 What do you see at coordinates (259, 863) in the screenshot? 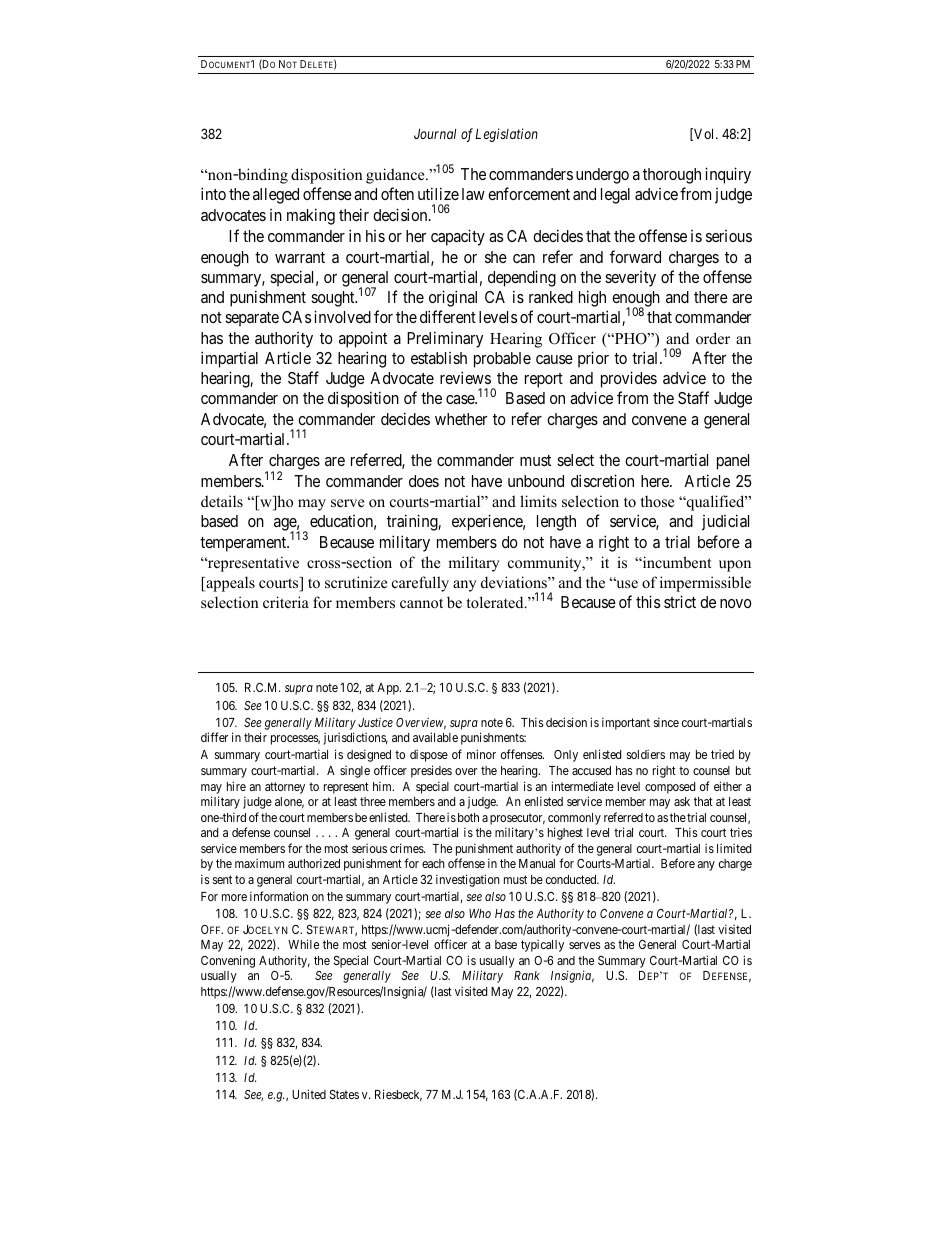
I see `maximum` at bounding box center [259, 863].
